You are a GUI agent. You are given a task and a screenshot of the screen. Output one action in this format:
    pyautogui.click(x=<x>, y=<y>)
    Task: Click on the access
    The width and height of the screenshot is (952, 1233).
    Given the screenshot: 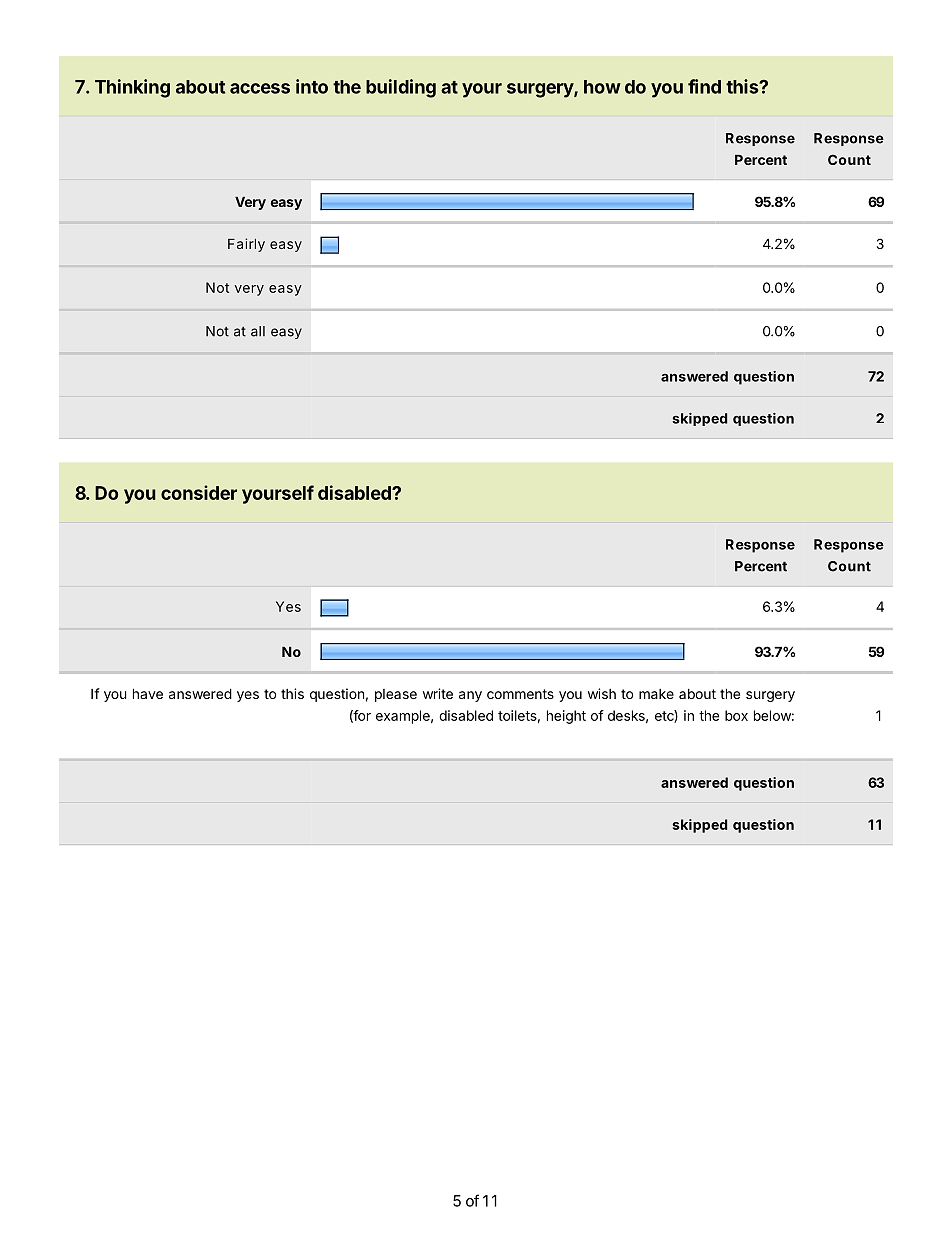 What is the action you would take?
    pyautogui.click(x=260, y=88)
